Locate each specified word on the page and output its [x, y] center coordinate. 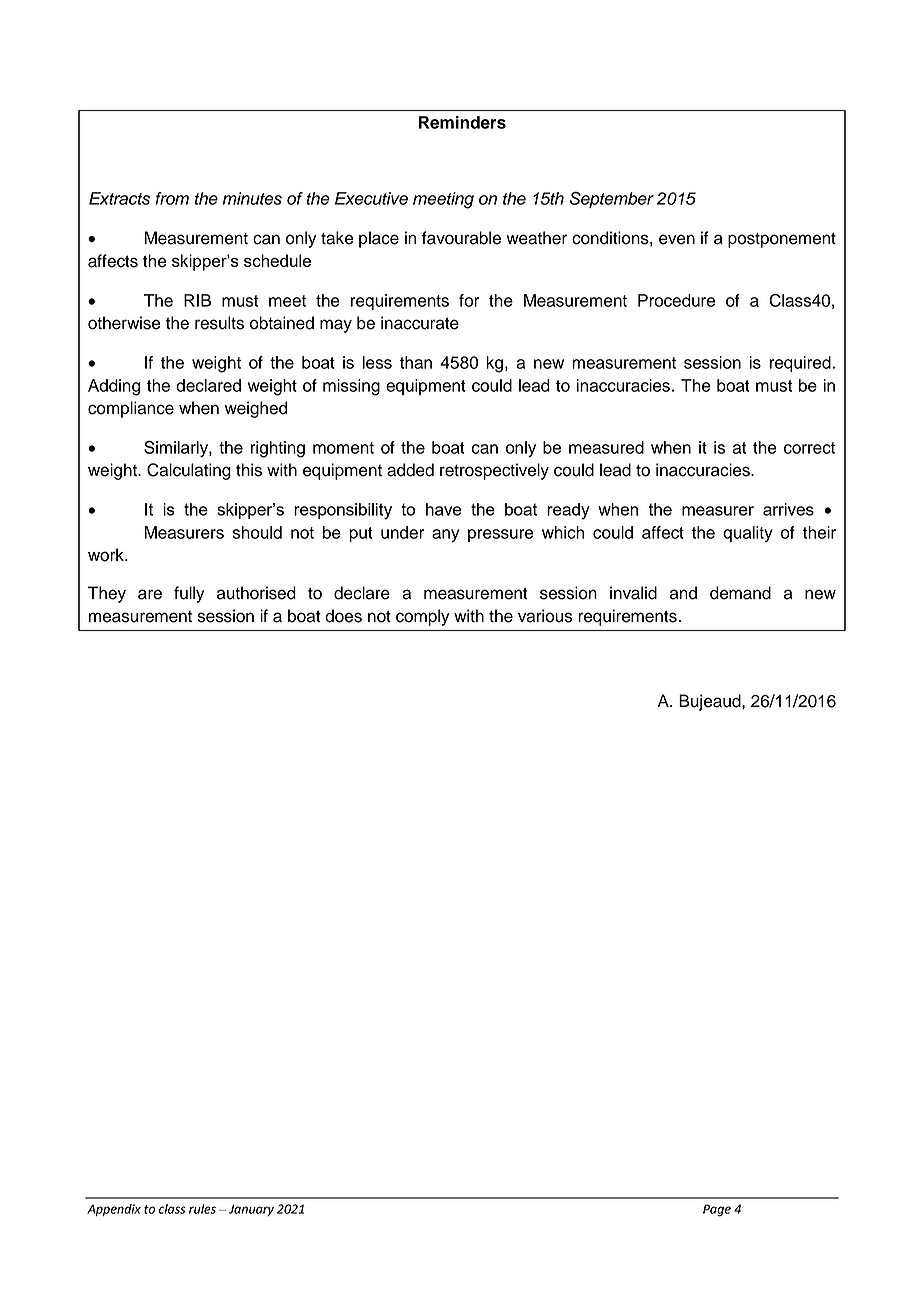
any [445, 535]
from [172, 198]
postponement [782, 240]
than [416, 362]
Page [717, 1210]
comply [423, 617]
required [801, 364]
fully [189, 594]
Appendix [114, 1210]
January [251, 1210]
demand [740, 593]
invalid [633, 593]
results [219, 323]
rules [202, 1209]
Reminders [462, 122]
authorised [256, 593]
